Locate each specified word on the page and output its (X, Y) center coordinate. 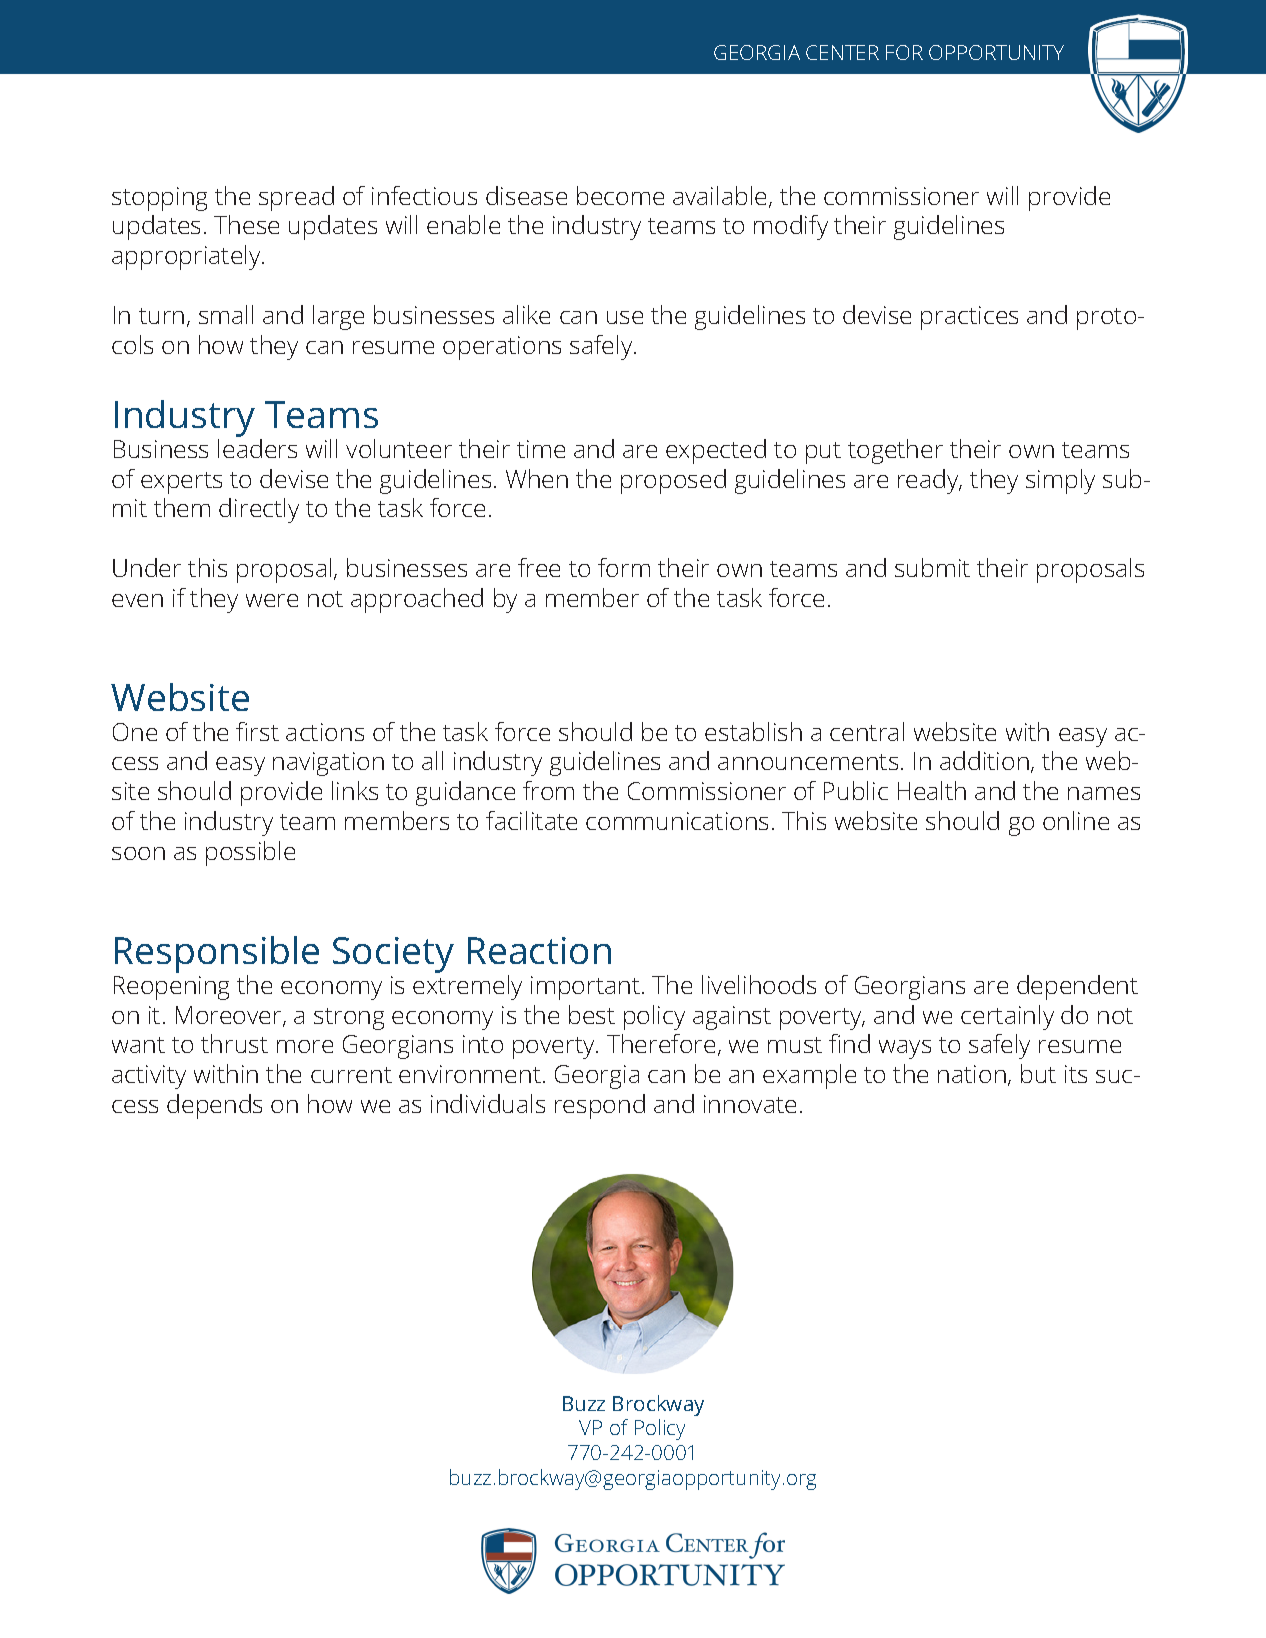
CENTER (842, 52)
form (624, 567)
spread (296, 198)
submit (932, 567)
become (620, 195)
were (272, 600)
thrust (234, 1043)
